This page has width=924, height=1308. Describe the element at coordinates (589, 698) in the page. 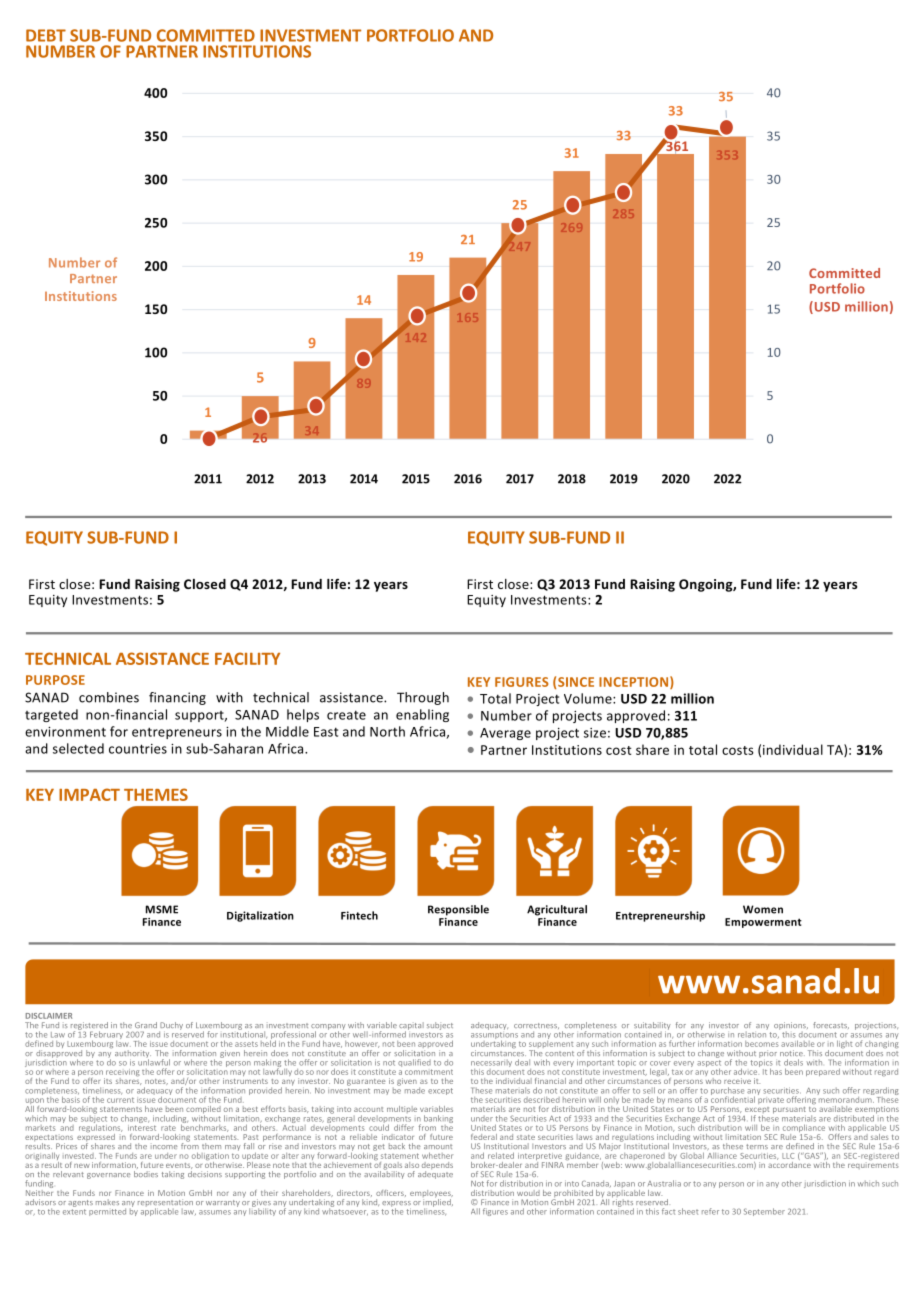

I see `Volume` at that location.
